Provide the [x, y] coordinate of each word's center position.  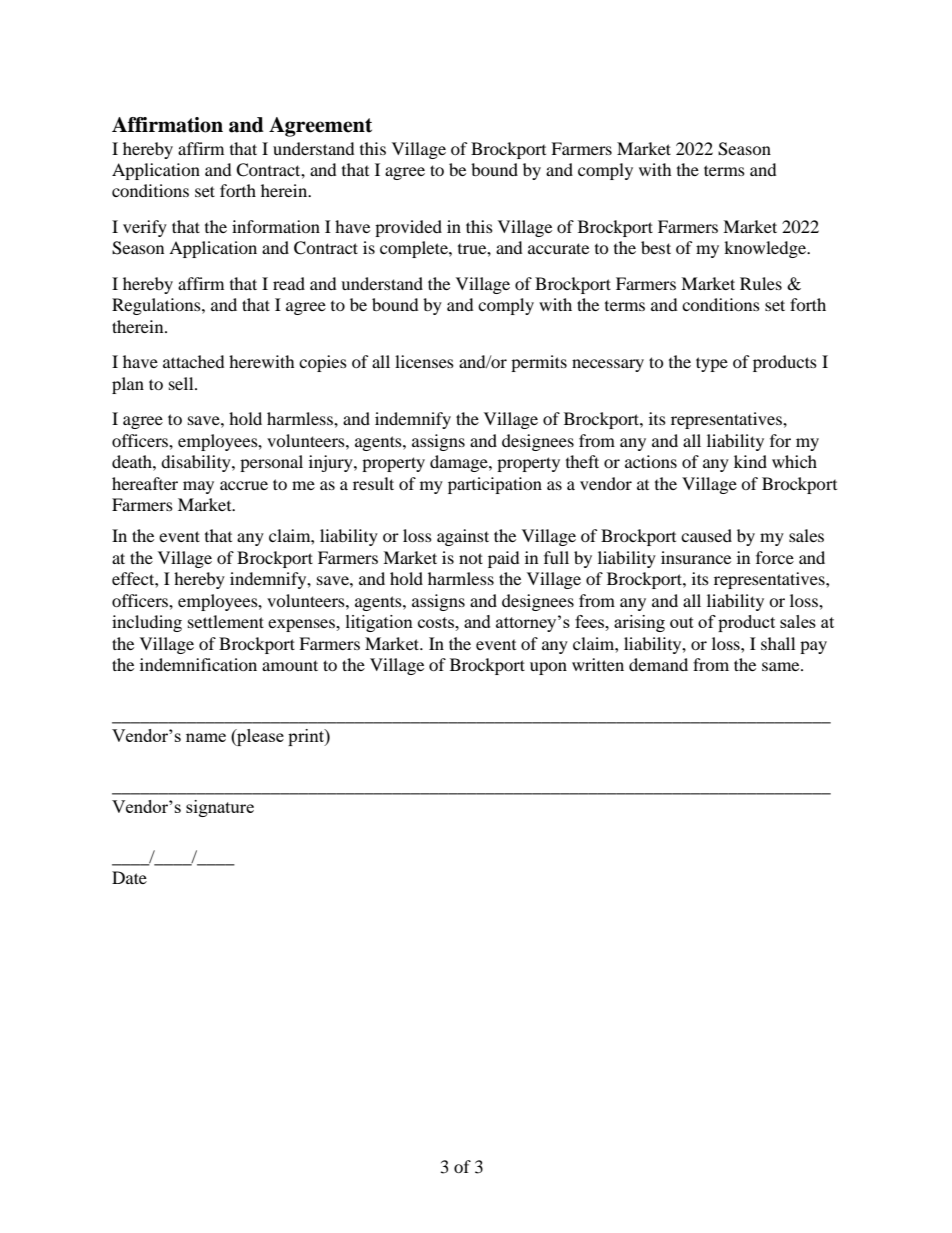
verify [145, 228]
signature [220, 808]
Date [129, 877]
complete [415, 249]
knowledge [766, 249]
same [782, 666]
